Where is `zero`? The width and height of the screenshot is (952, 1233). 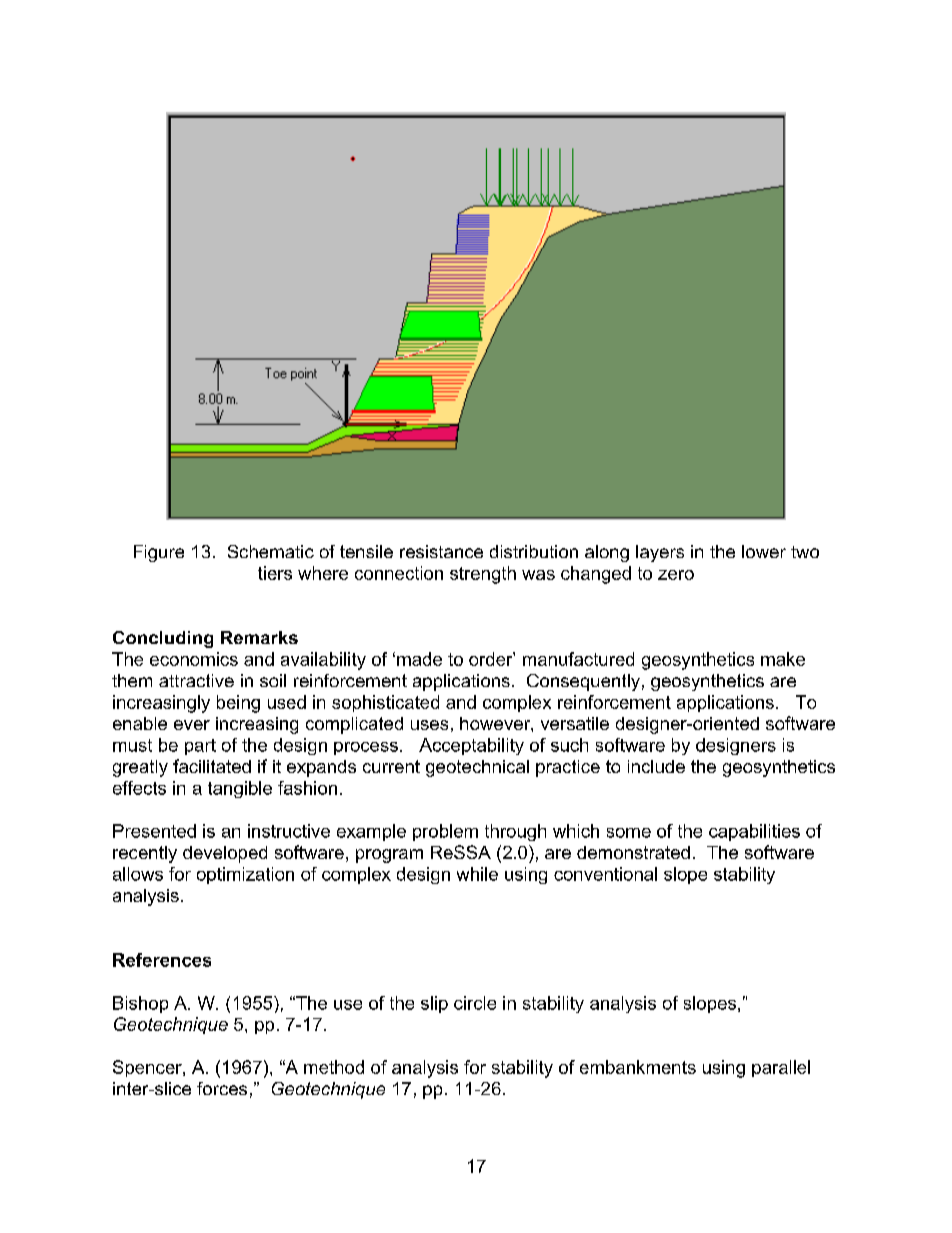 zero is located at coordinates (676, 575).
